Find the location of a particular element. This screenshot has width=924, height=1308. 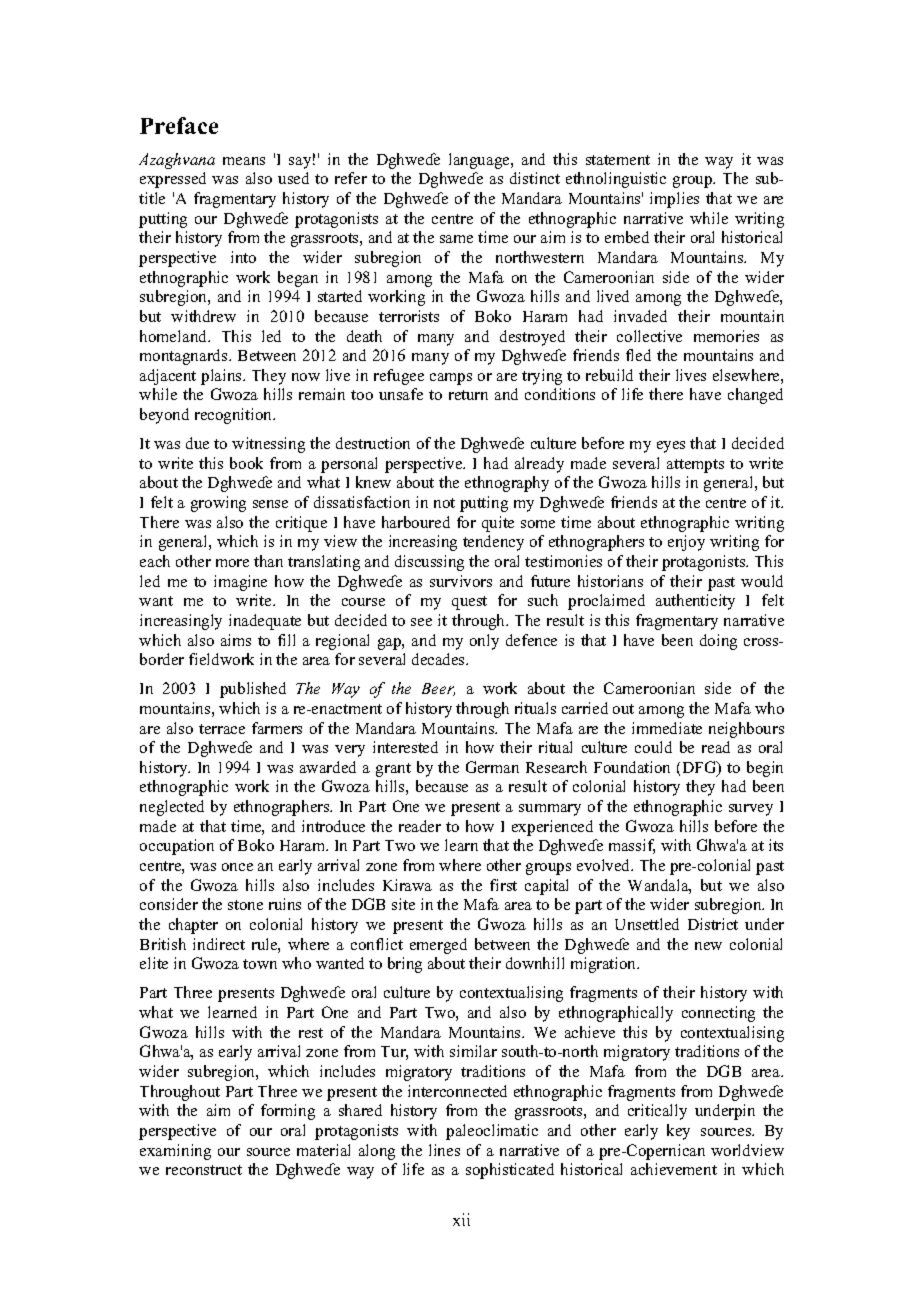

first is located at coordinates (503, 885).
